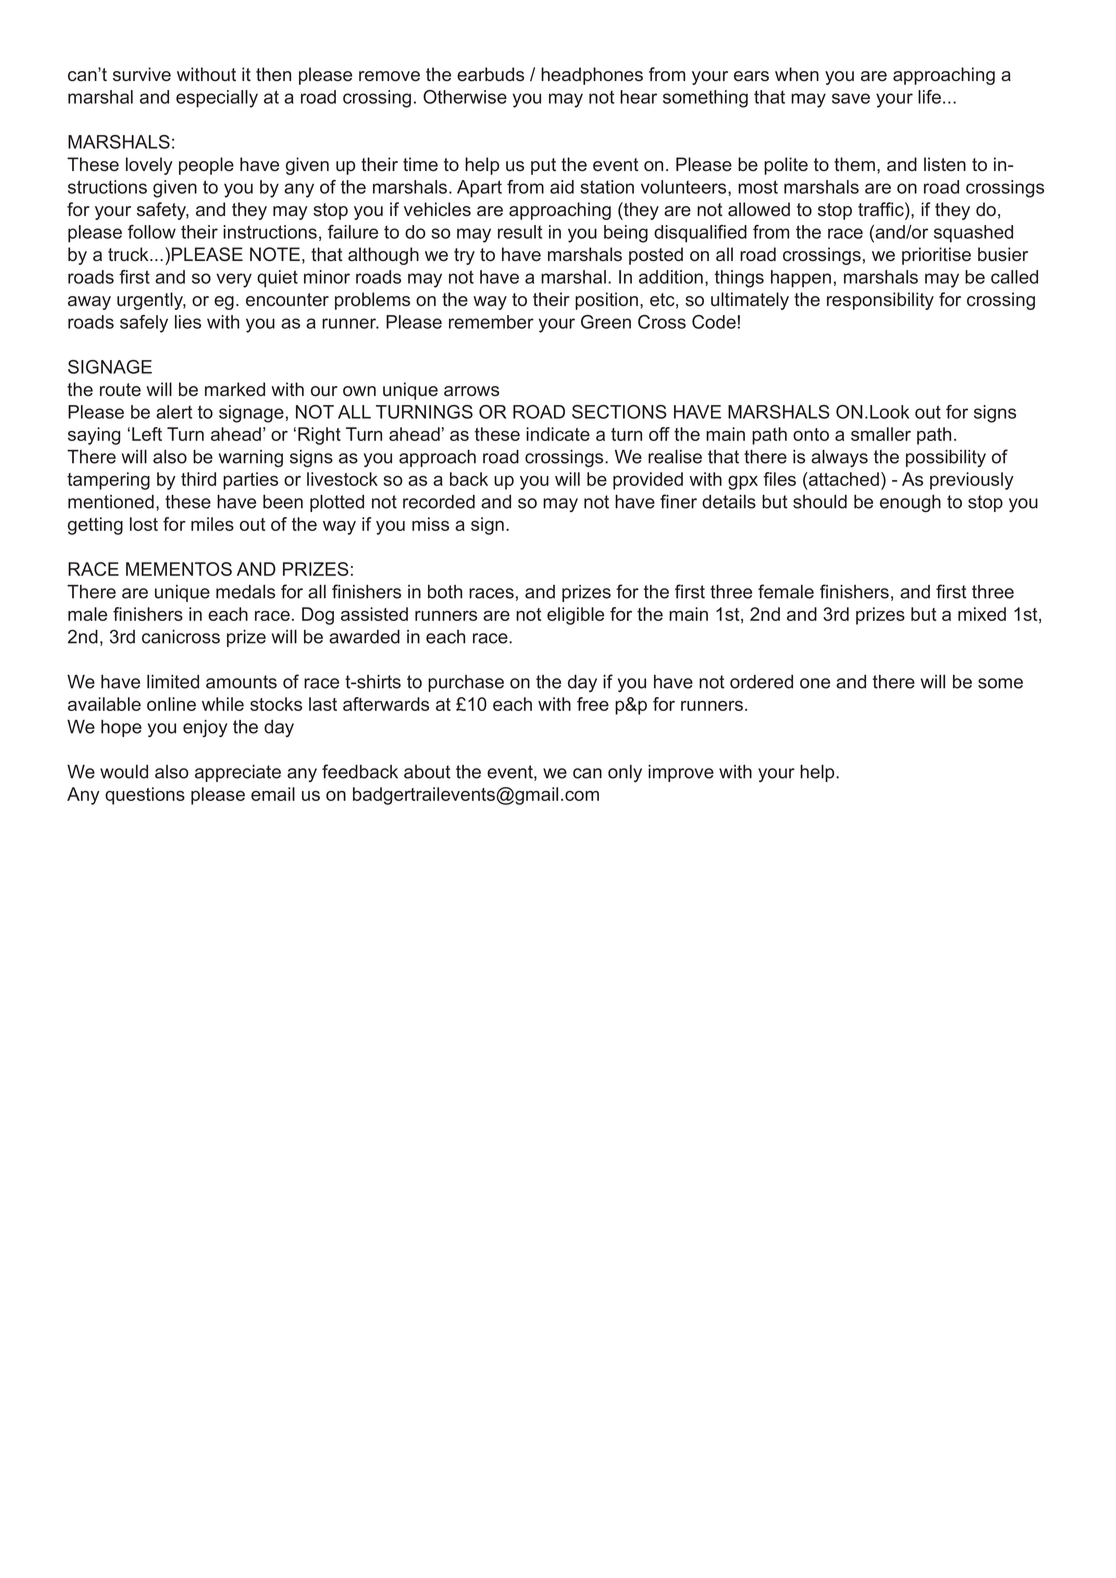 This screenshot has width=1116, height=1578. I want to click on result, so click(520, 232).
